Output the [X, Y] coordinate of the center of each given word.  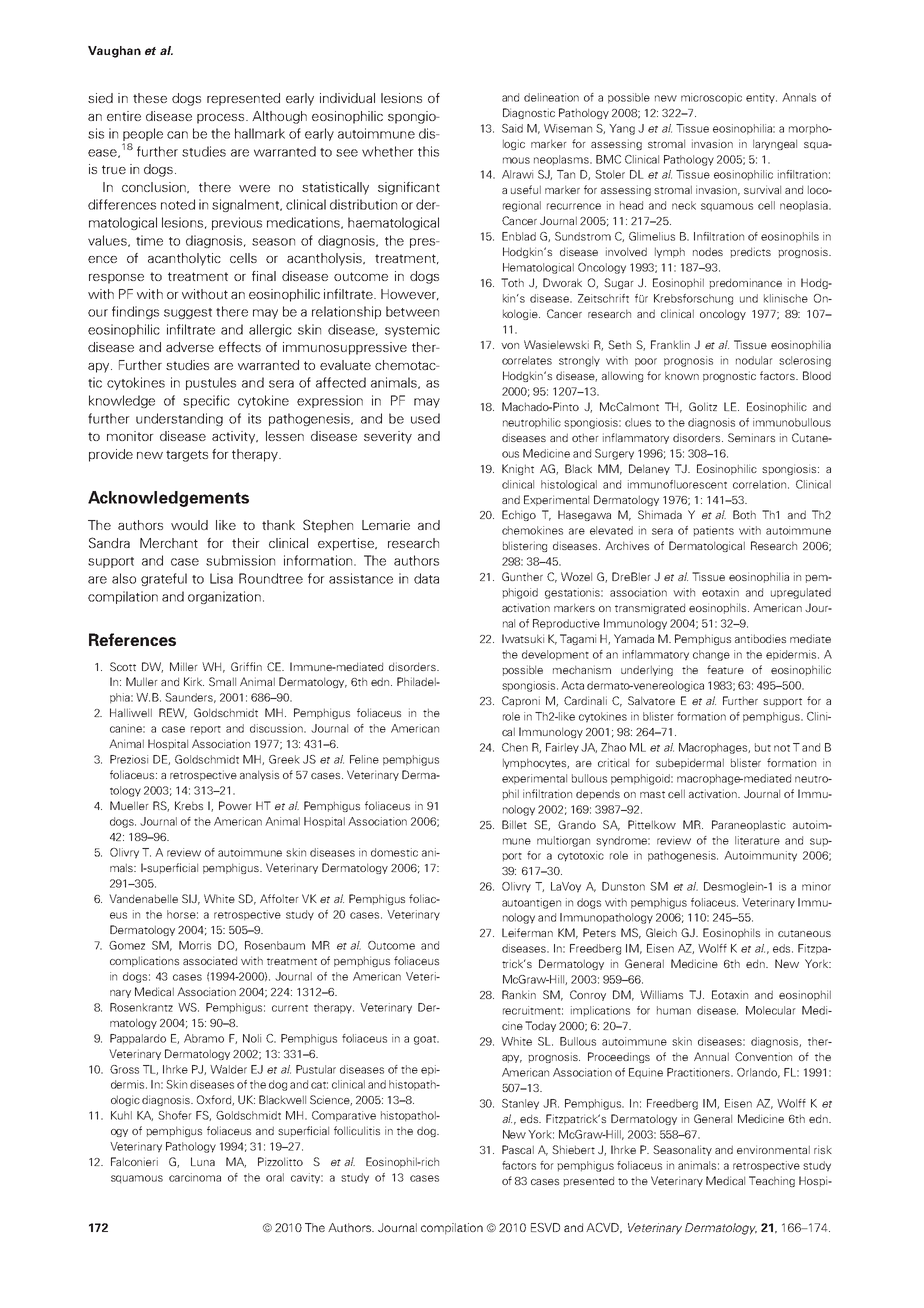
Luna [203, 1161]
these [150, 98]
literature [757, 840]
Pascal [518, 1149]
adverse [190, 347]
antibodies [760, 638]
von [510, 346]
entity [761, 98]
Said [512, 128]
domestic [394, 852]
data [426, 578]
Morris [195, 945]
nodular [754, 360]
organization [224, 597]
